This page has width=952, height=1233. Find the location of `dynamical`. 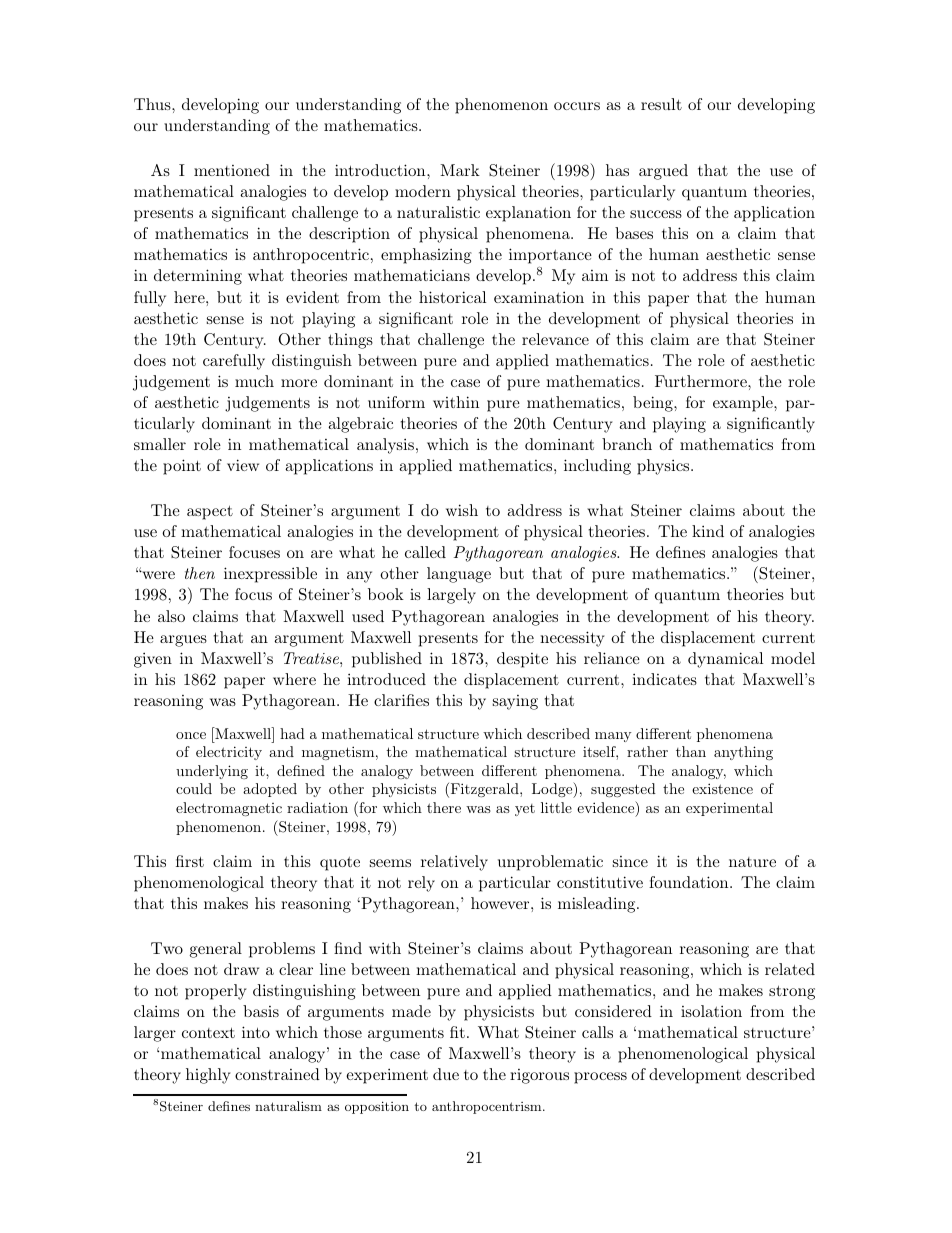

dynamical is located at coordinates (725, 660).
